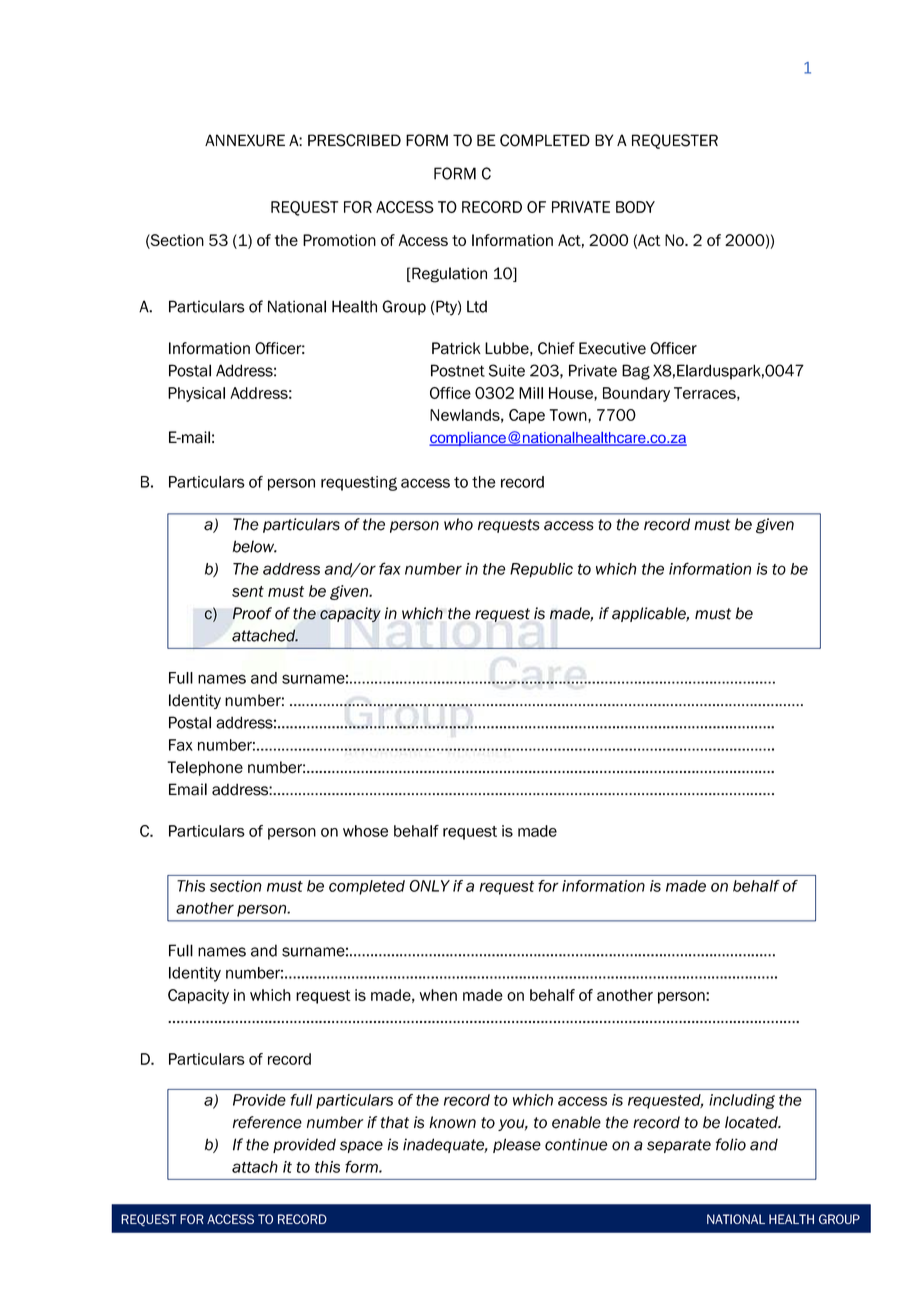  I want to click on BODY, so click(635, 207).
